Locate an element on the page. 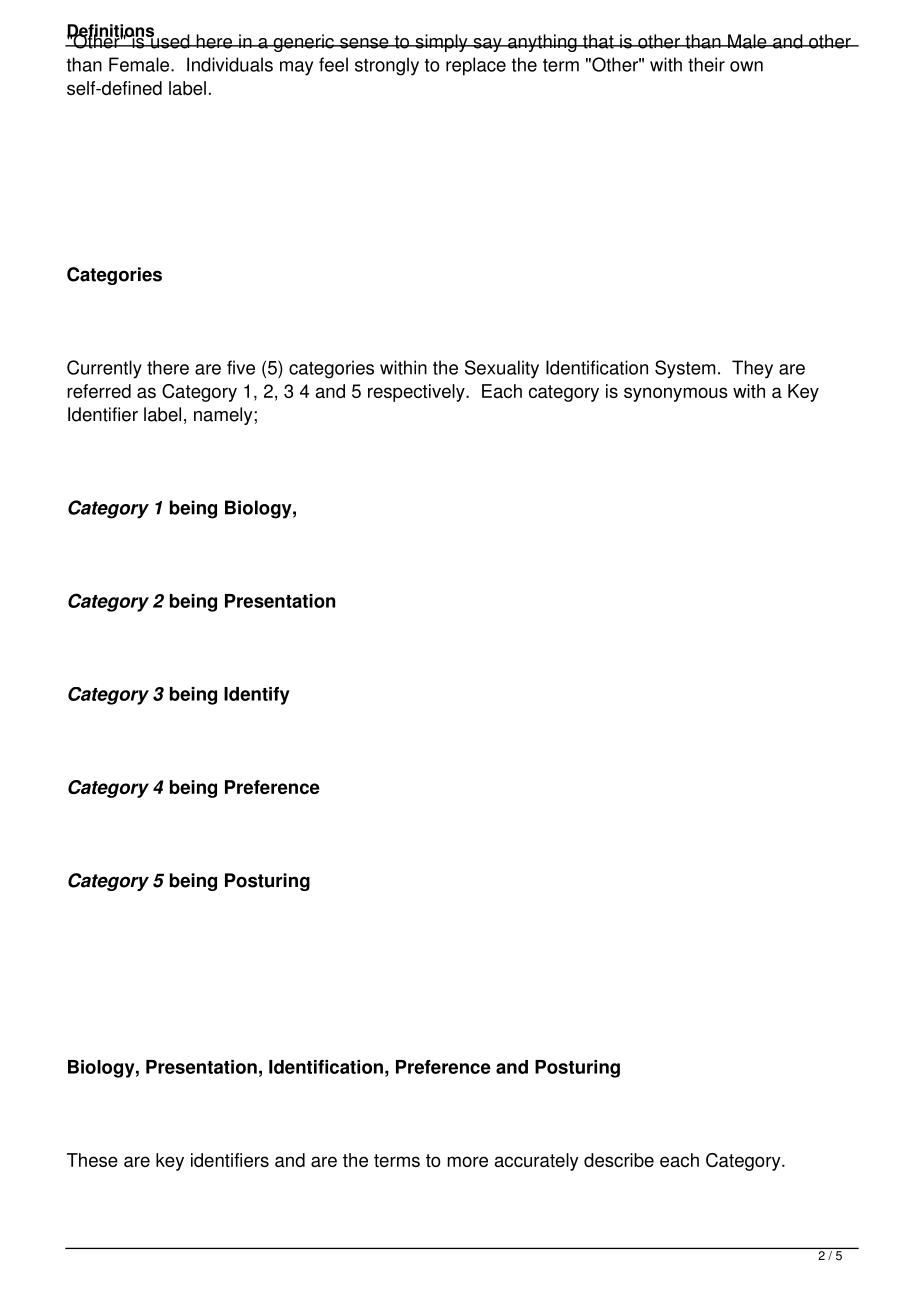  System is located at coordinates (685, 369).
